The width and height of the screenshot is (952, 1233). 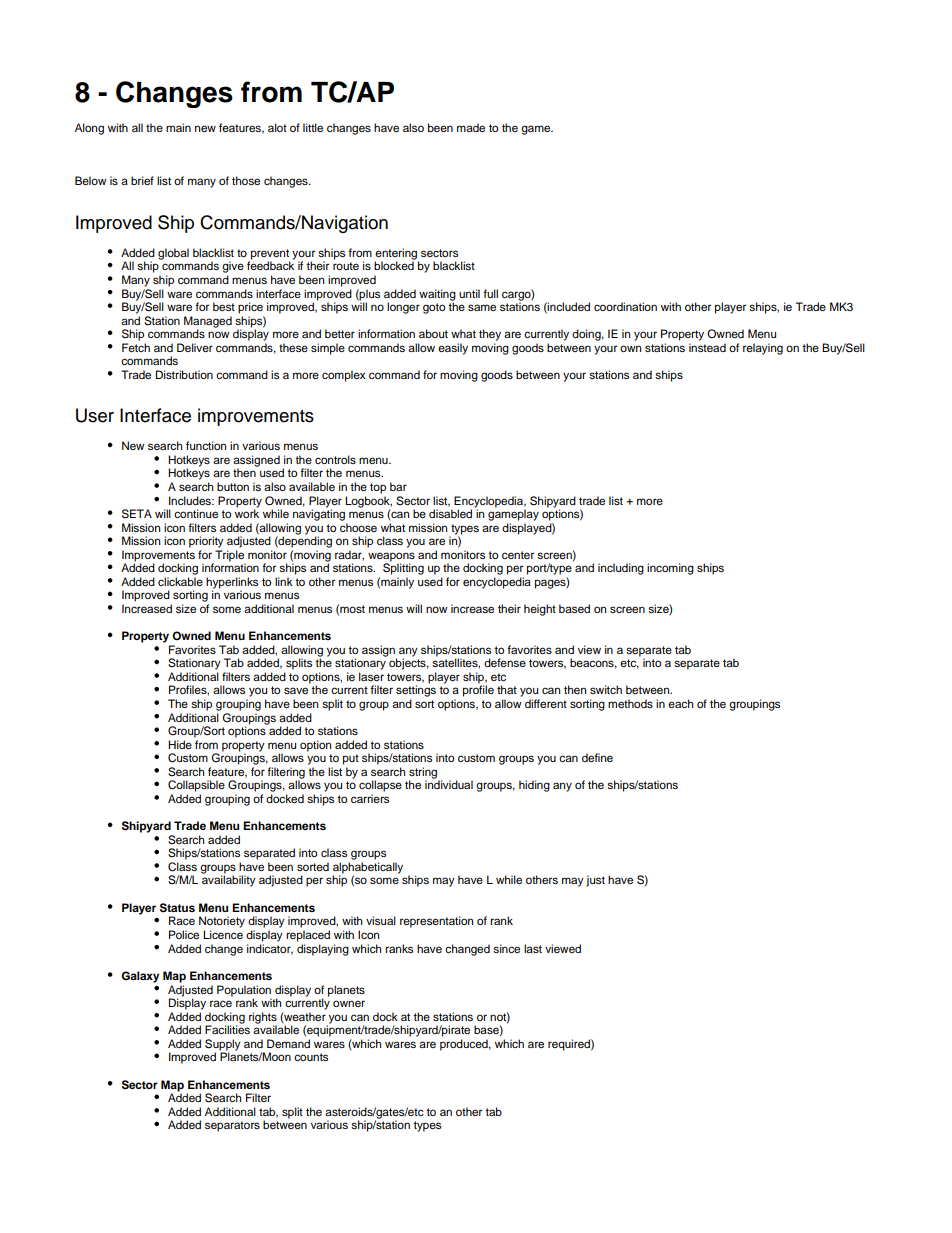 What do you see at coordinates (533, 948) in the screenshot?
I see `last` at bounding box center [533, 948].
